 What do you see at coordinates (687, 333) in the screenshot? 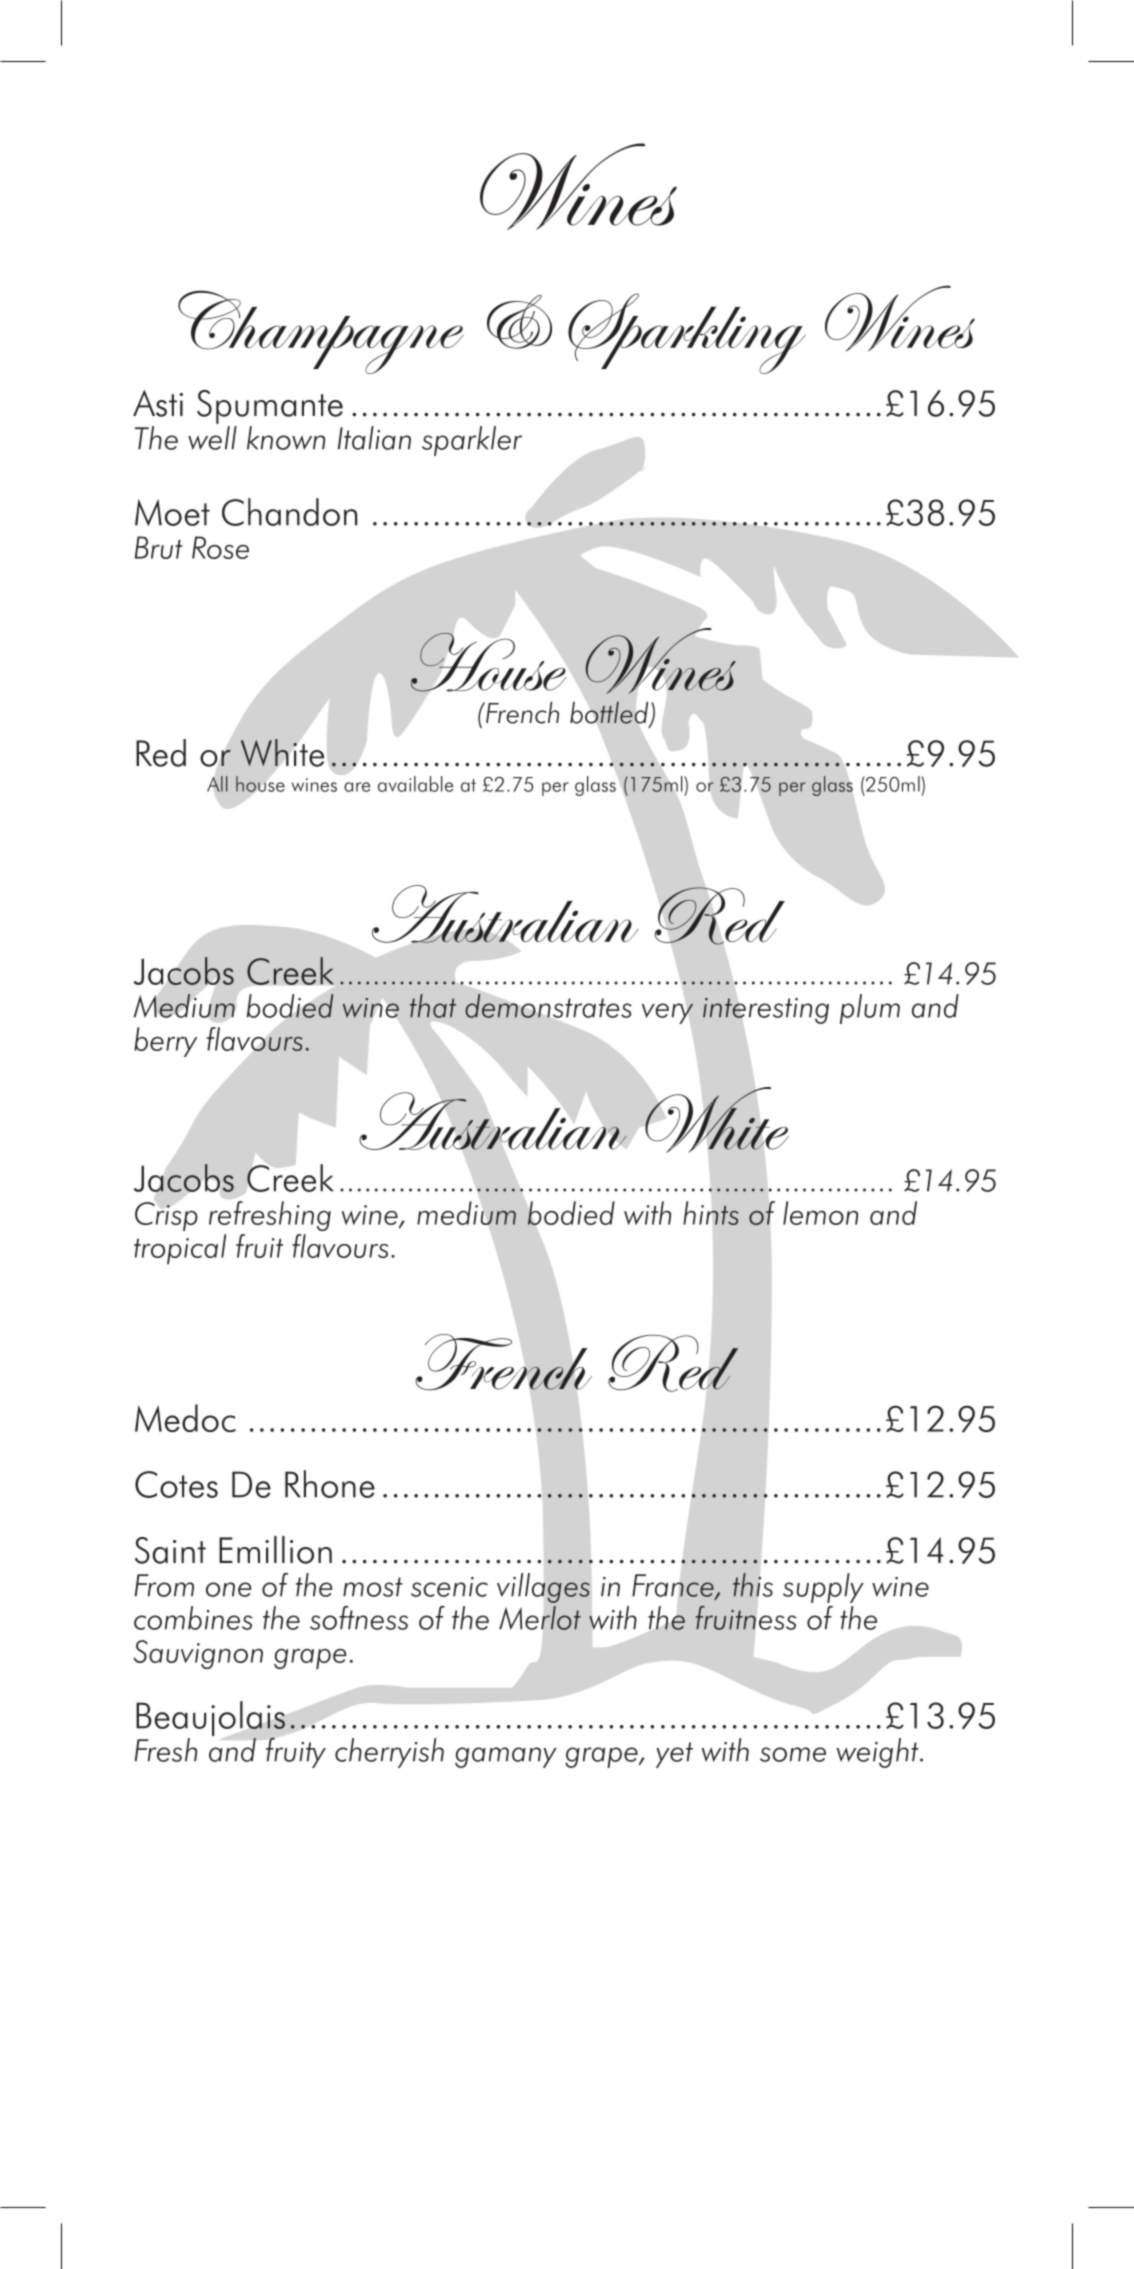
I see `Sparkling` at bounding box center [687, 333].
